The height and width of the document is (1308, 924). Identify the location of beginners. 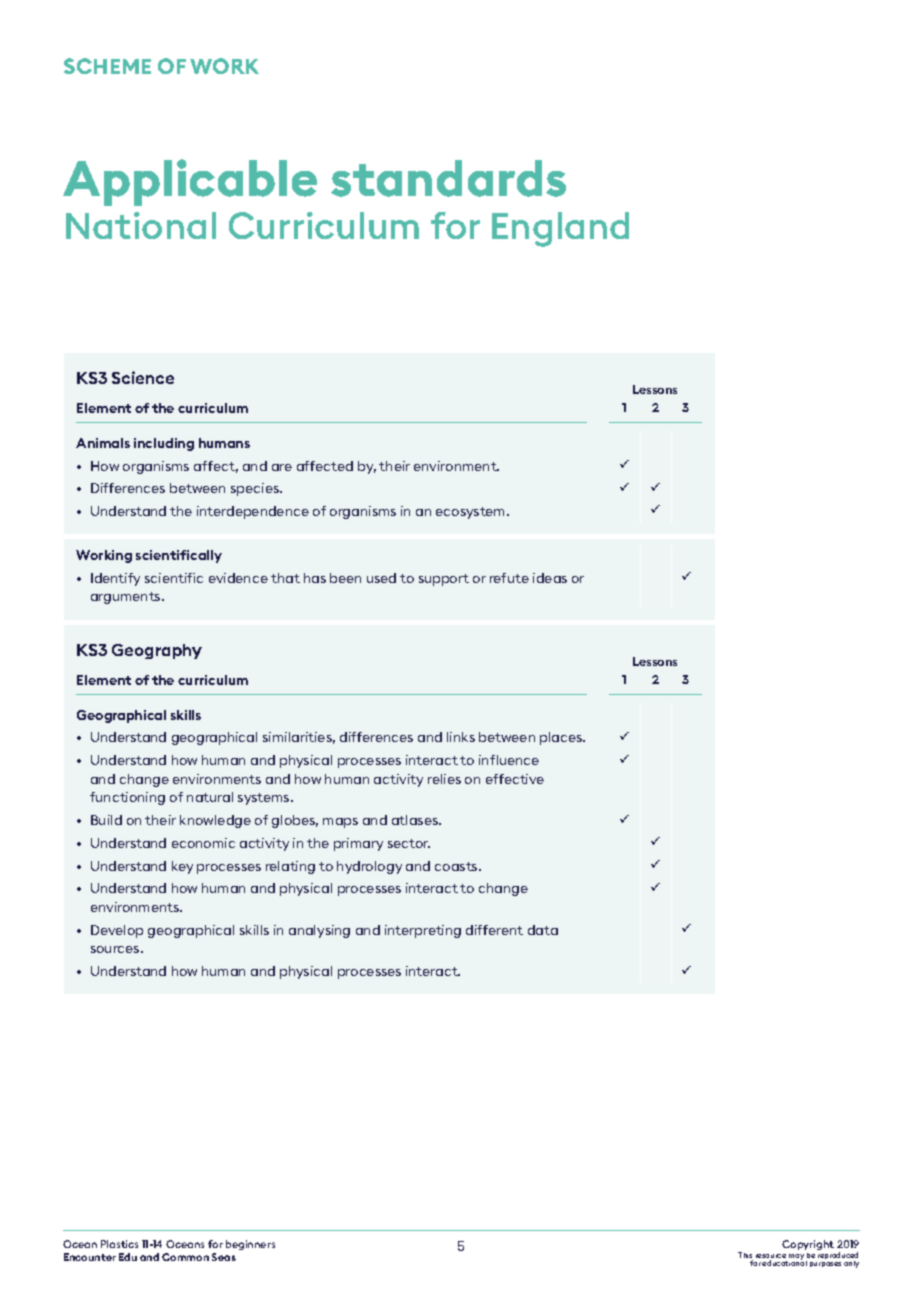
(250, 1245).
